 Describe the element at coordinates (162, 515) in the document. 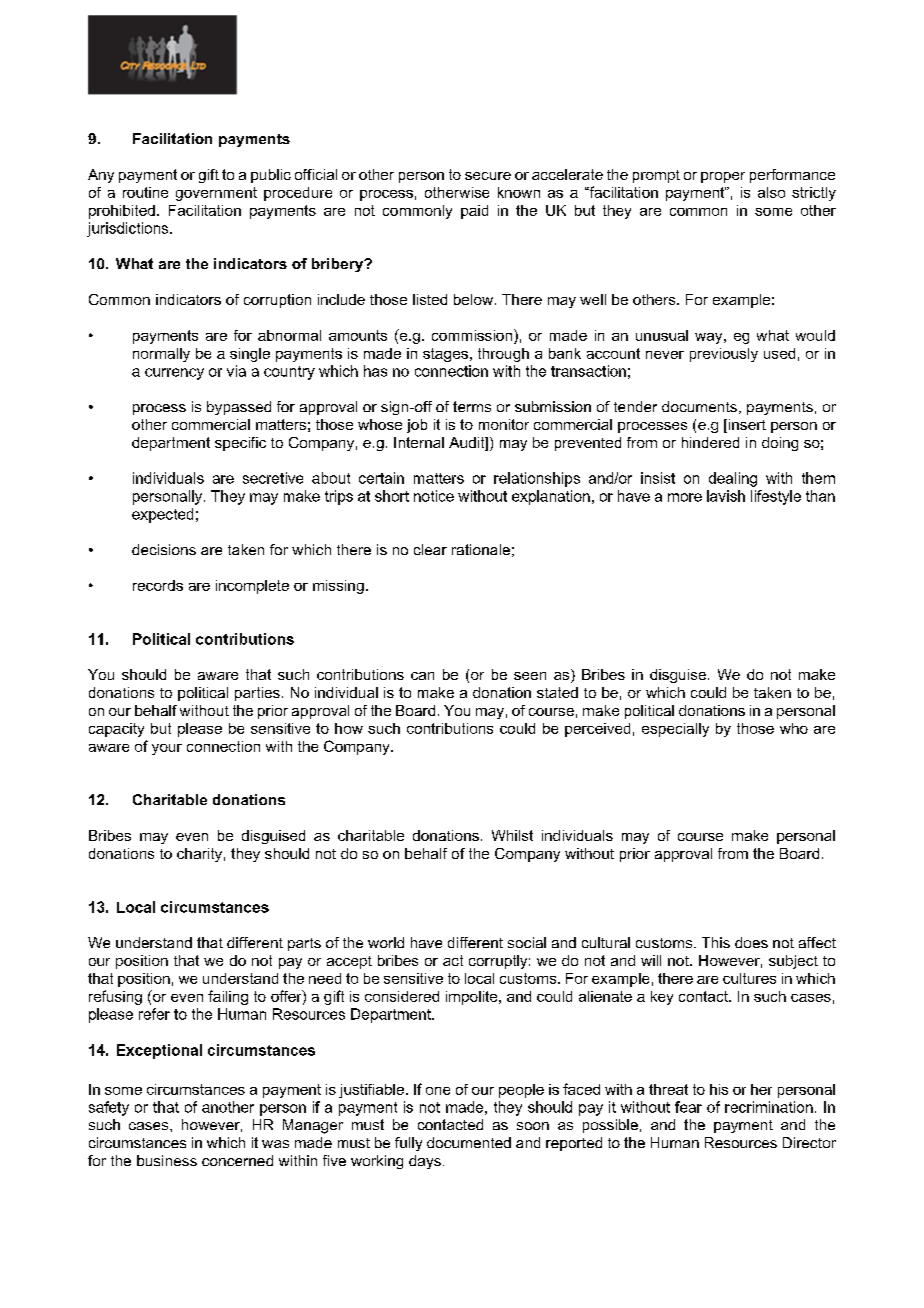

I see `expected` at that location.
